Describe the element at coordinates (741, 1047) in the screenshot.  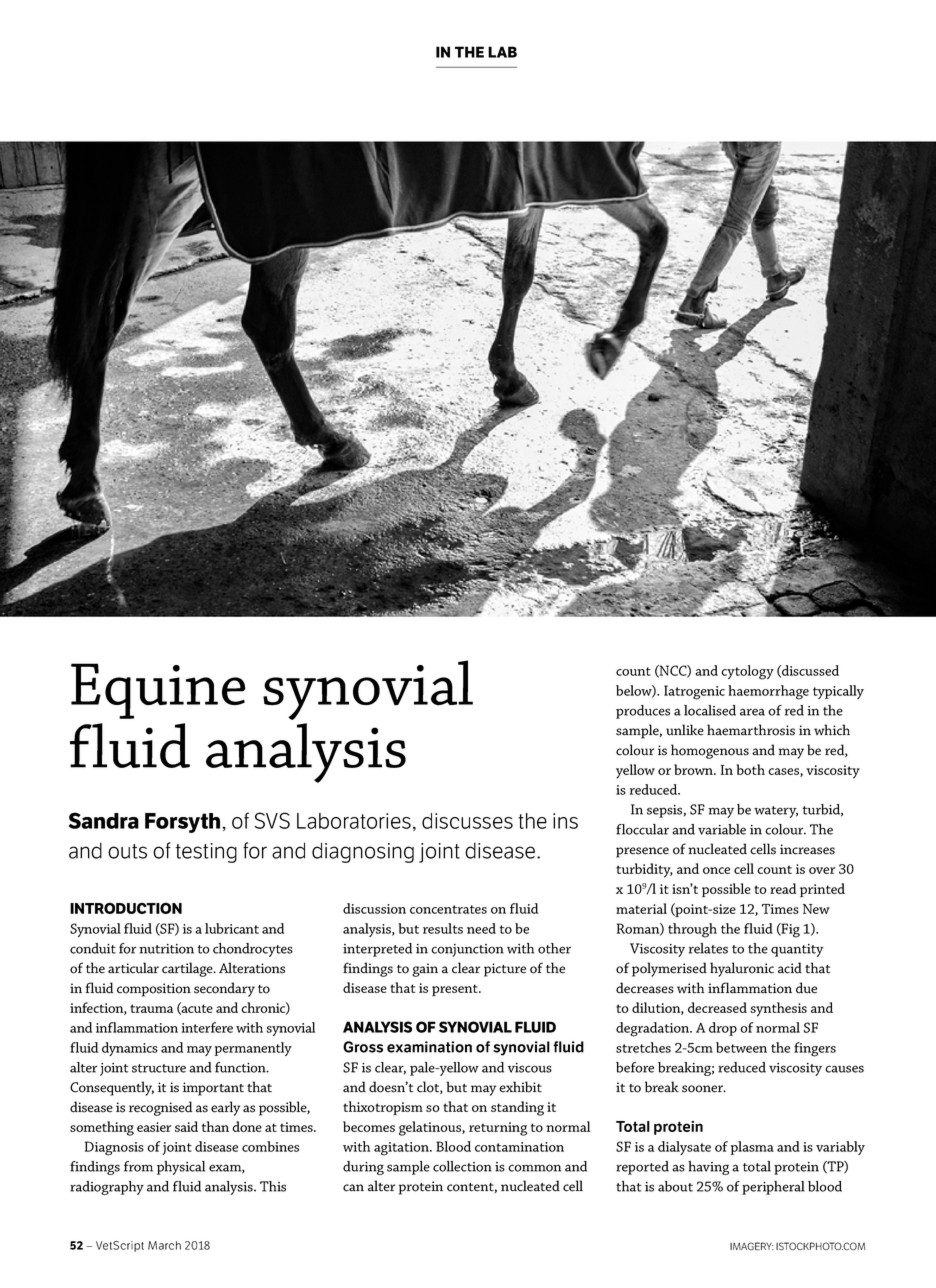
I see `between` at that location.
